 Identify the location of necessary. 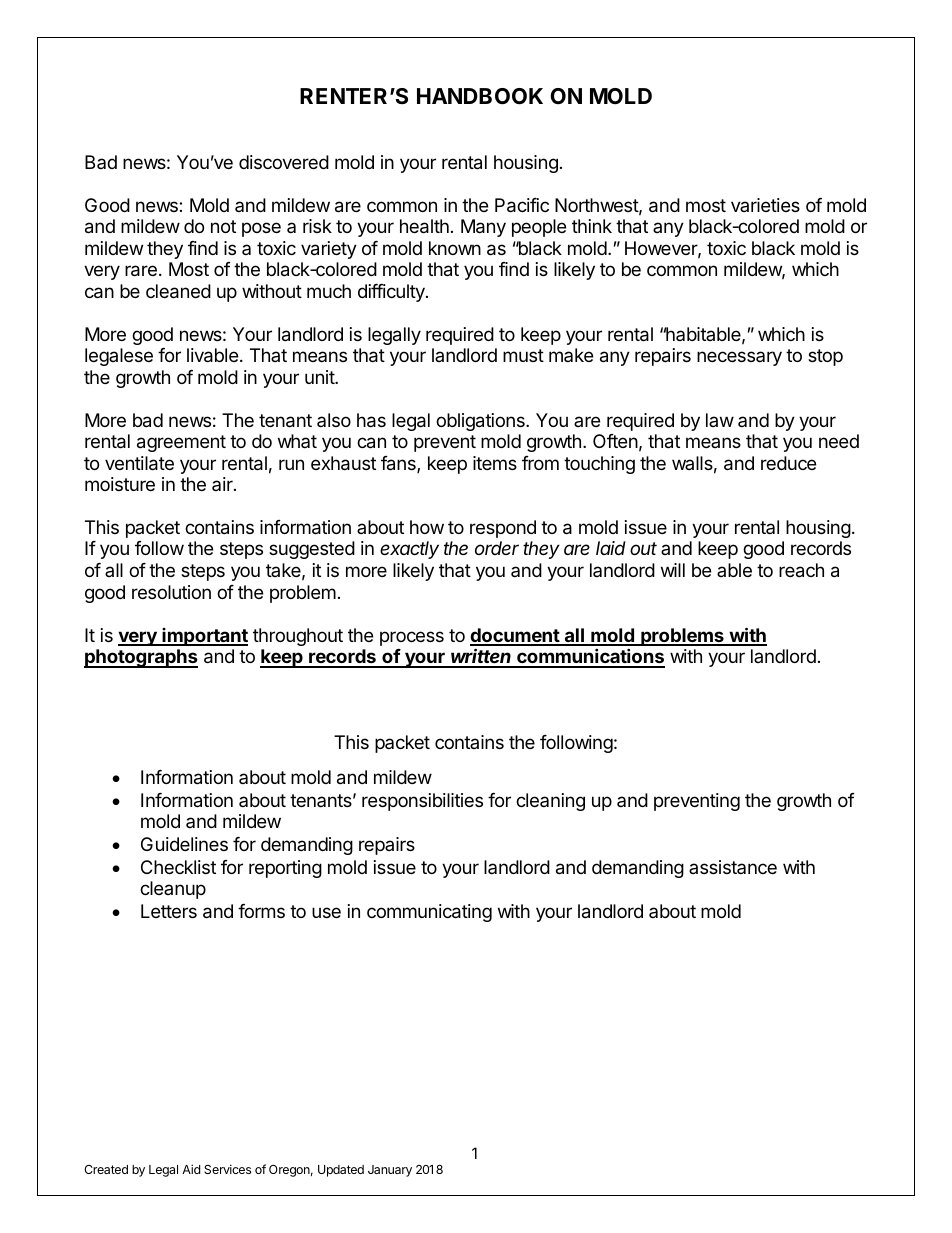
(739, 358).
